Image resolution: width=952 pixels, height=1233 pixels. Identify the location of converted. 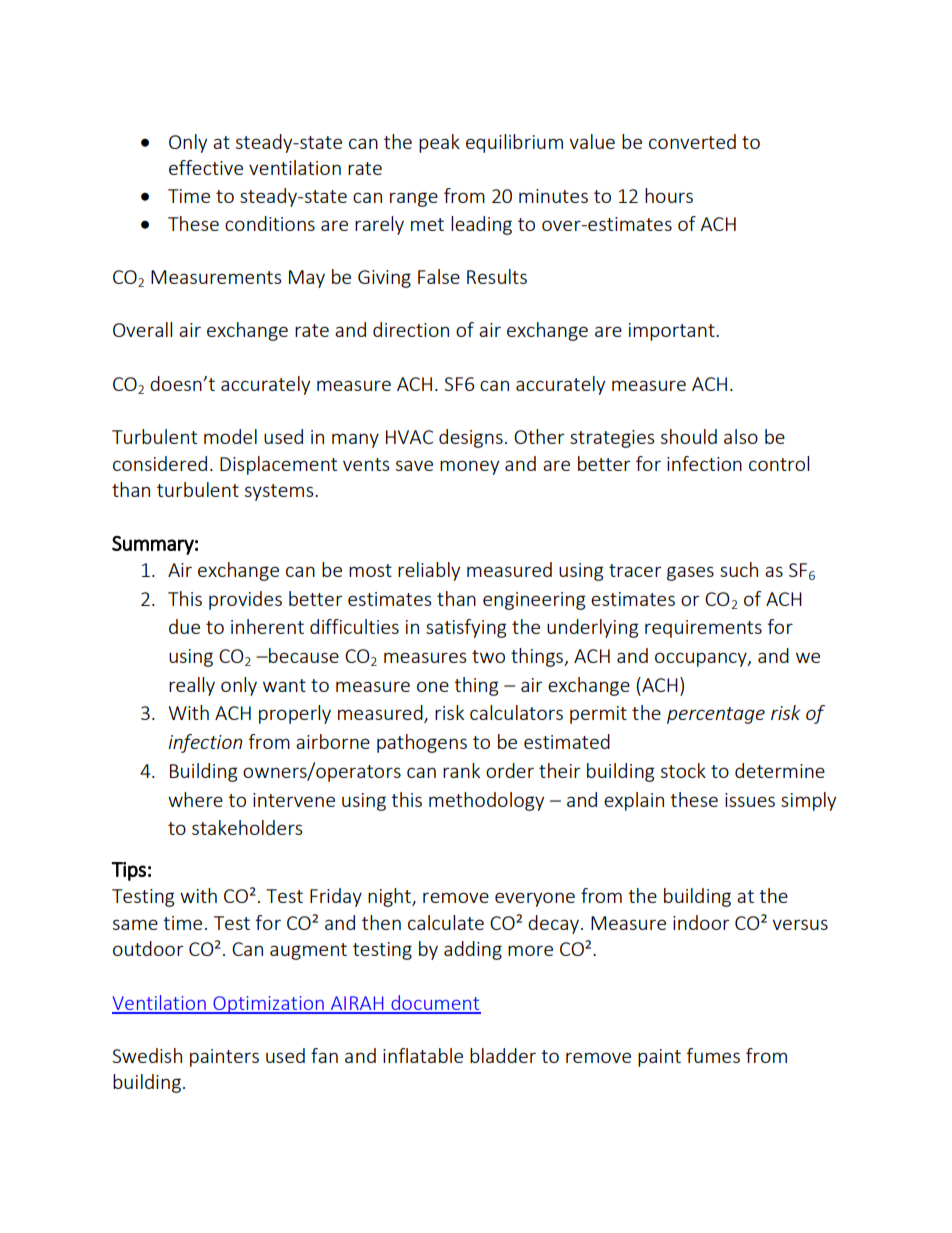
(692, 141).
